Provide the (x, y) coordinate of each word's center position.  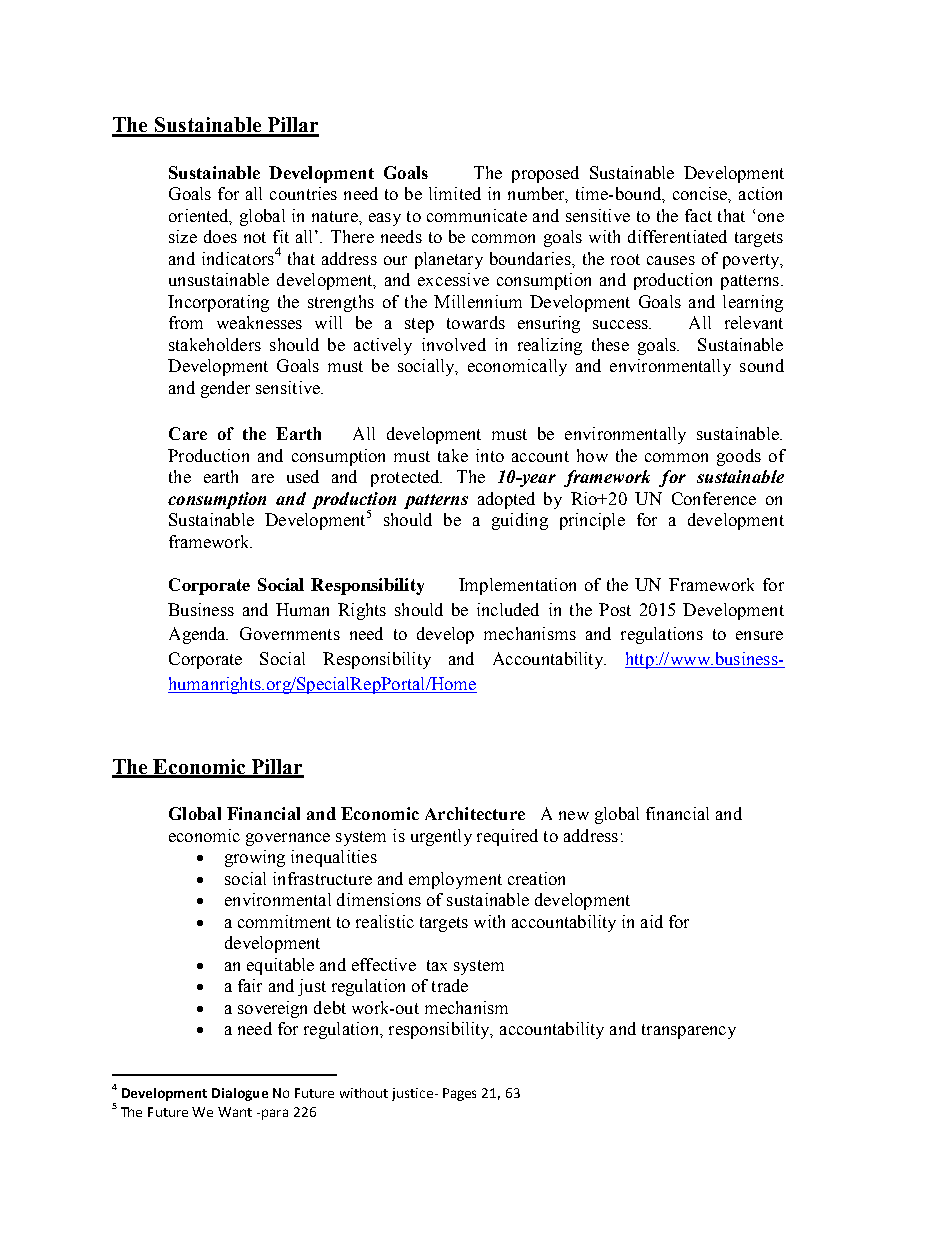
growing (255, 858)
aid (652, 921)
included (508, 609)
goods (739, 457)
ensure (759, 635)
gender (225, 389)
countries (303, 193)
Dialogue (240, 1094)
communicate (477, 215)
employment (455, 880)
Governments (290, 633)
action (760, 193)
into (490, 455)
